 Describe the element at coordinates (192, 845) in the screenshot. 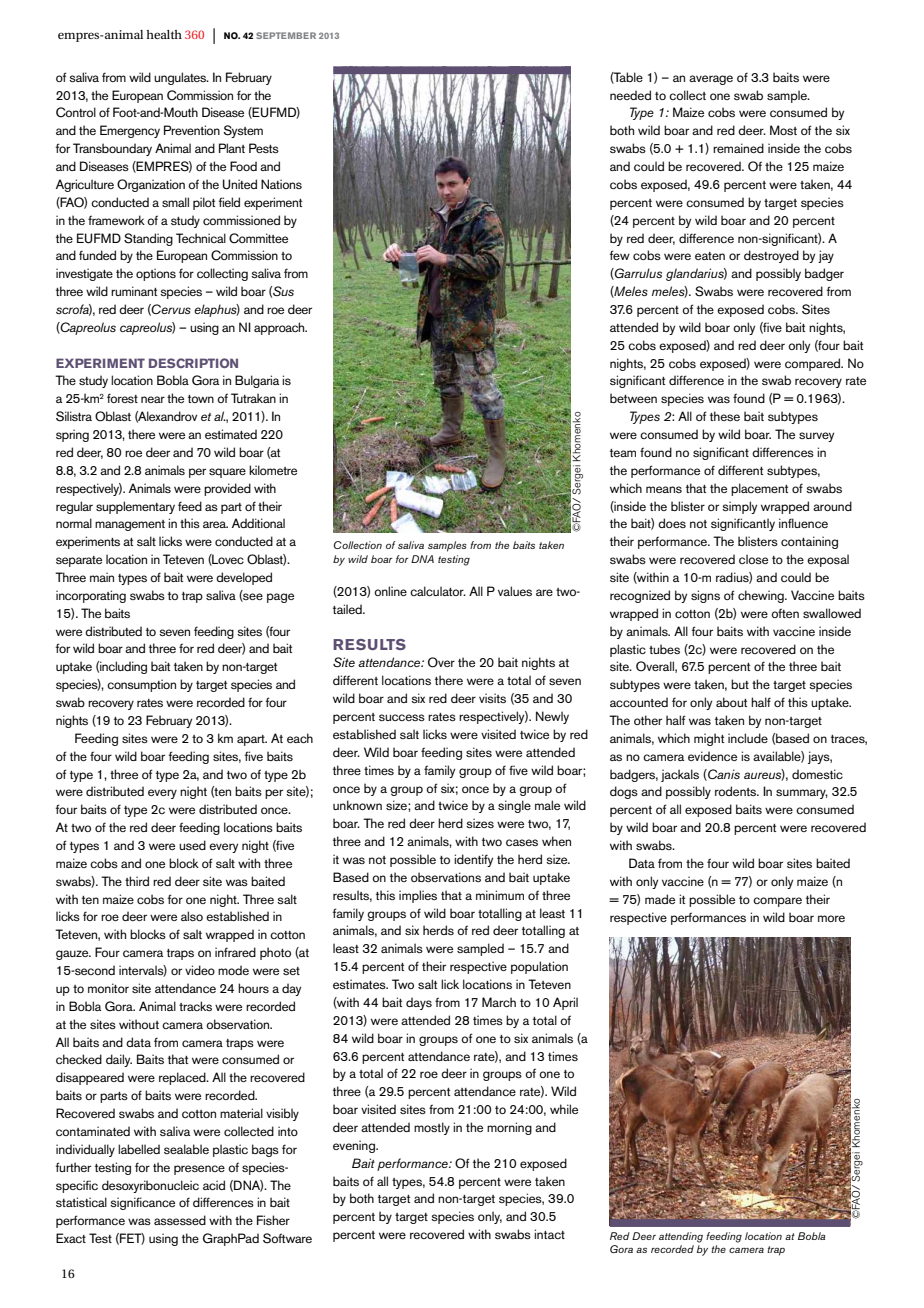

I see `used` at that location.
